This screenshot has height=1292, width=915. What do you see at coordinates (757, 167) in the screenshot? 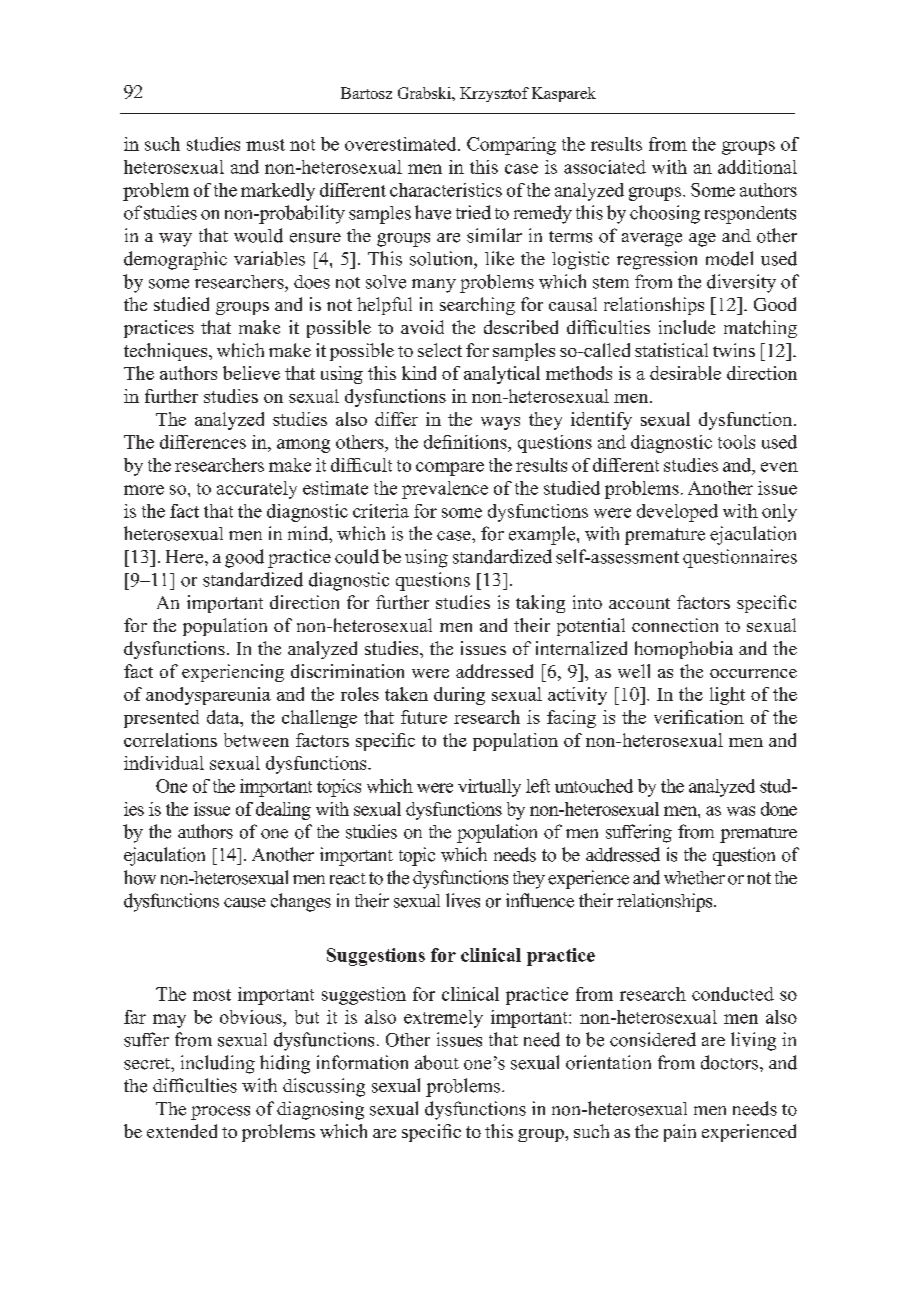
I see `additional` at bounding box center [757, 167].
